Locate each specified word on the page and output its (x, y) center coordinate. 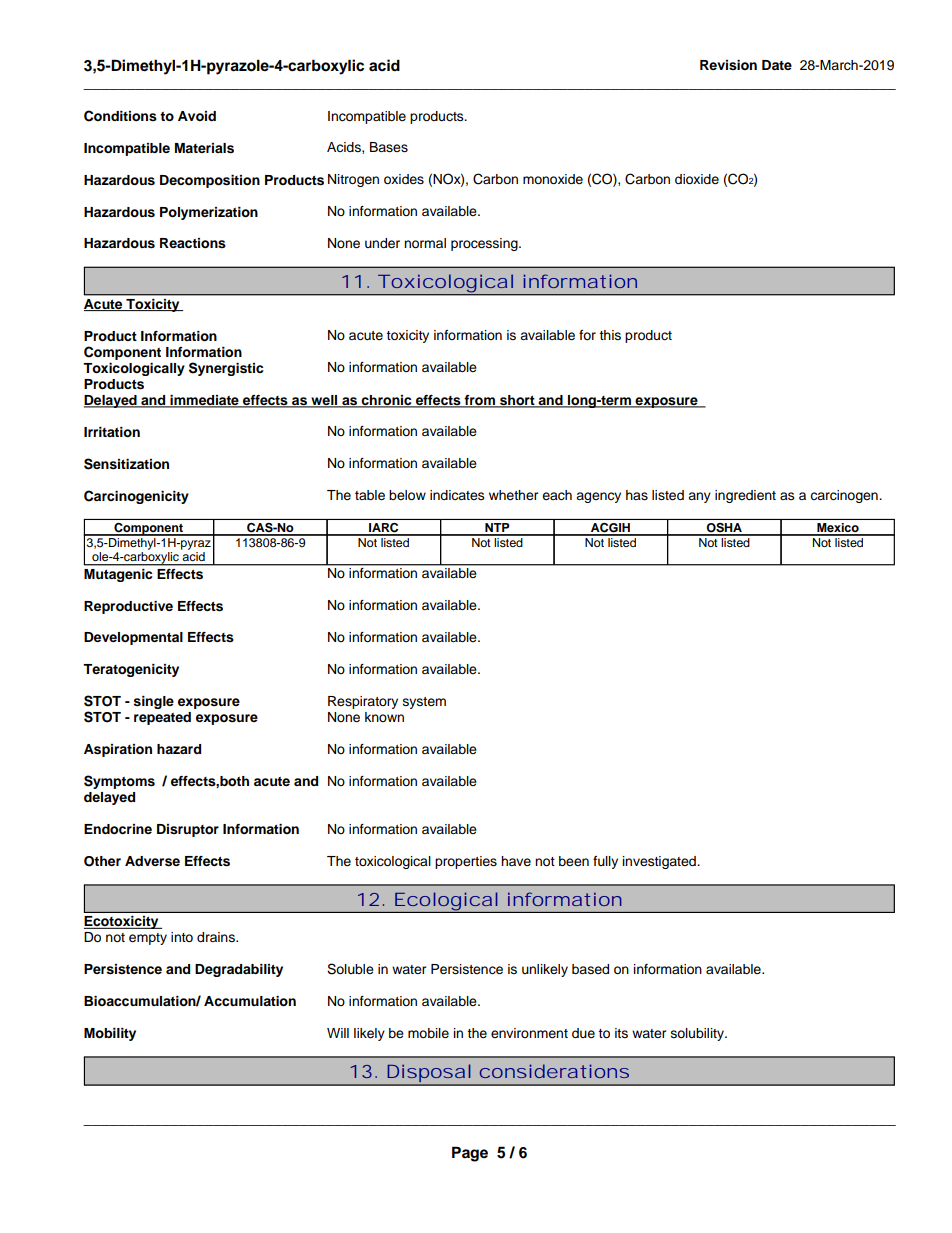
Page (470, 1154)
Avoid (197, 116)
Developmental (133, 638)
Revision (728, 65)
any (699, 497)
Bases (389, 147)
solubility (698, 1034)
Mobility (110, 1034)
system (424, 703)
